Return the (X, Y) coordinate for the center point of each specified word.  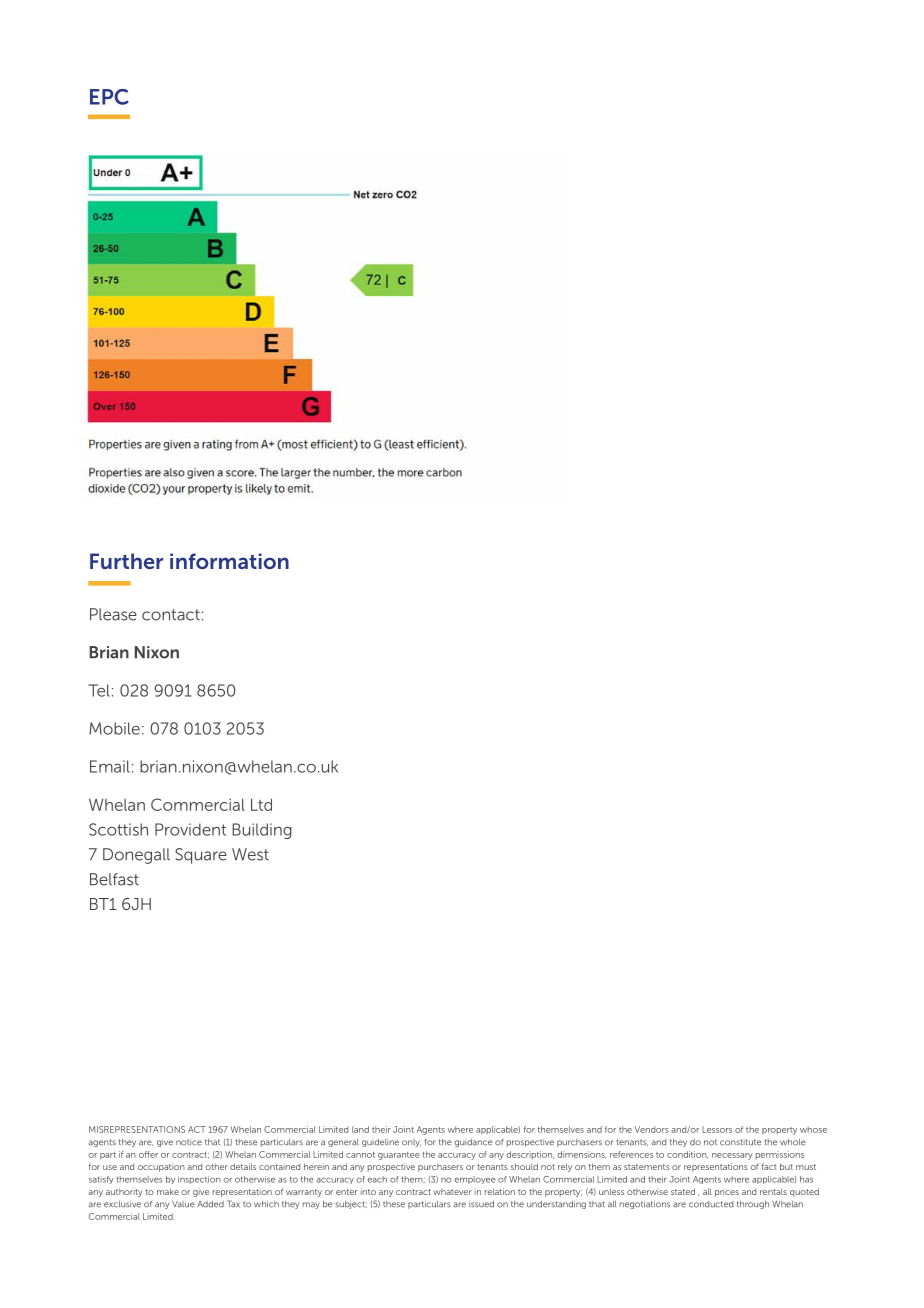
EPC (109, 97)
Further (126, 561)
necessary (732, 1156)
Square (201, 856)
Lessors (717, 1129)
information (229, 561)
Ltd (261, 804)
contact (171, 615)
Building (262, 831)
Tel (99, 690)
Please (113, 614)
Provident (190, 829)
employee (475, 1180)
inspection (199, 1180)
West (250, 854)
